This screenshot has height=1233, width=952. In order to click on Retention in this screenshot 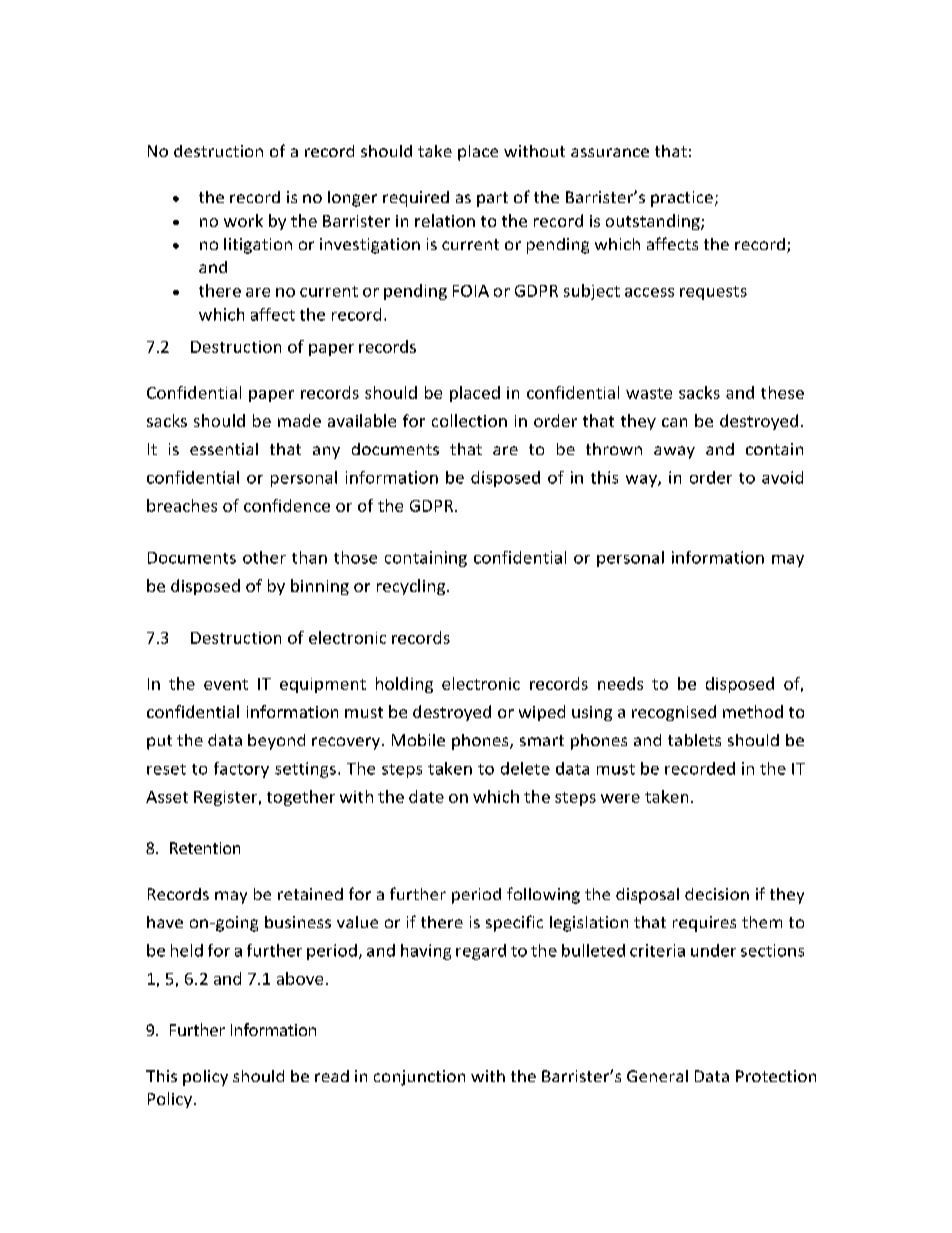, I will do `click(205, 848)`.
